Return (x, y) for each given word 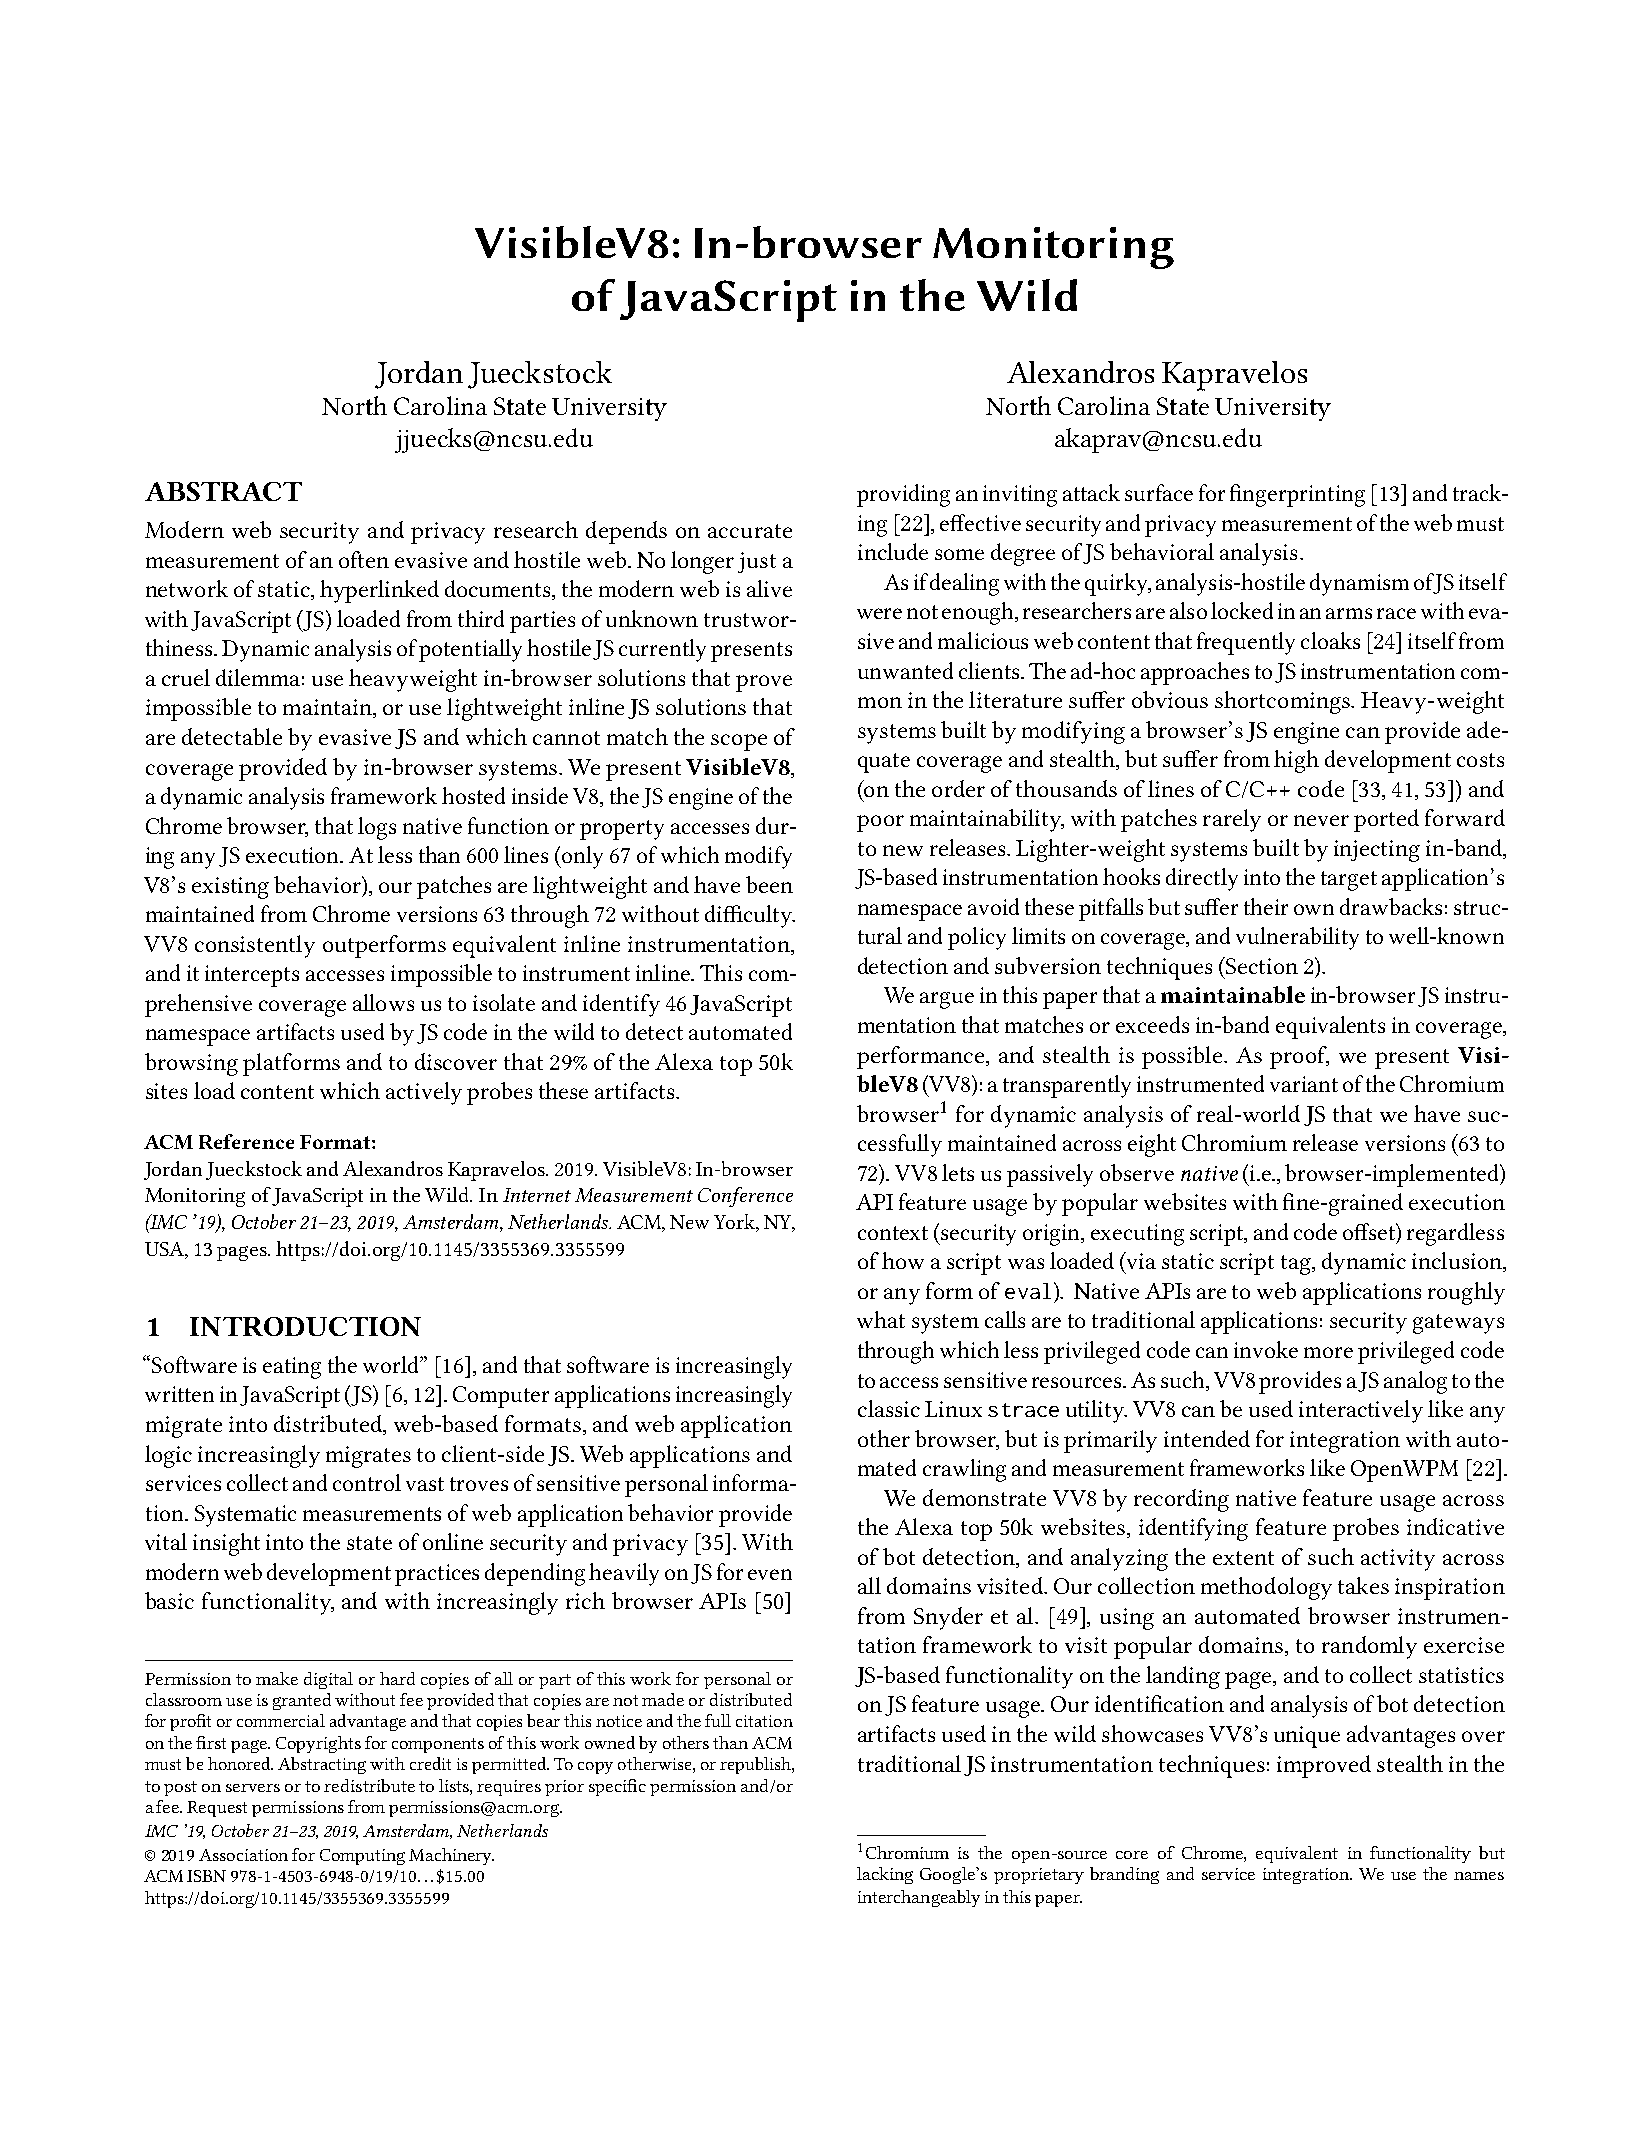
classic (889, 1408)
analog (1415, 1382)
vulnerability (1297, 938)
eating (292, 1368)
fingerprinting (1297, 495)
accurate (750, 531)
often (364, 559)
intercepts (252, 976)
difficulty (750, 916)
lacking (885, 1875)
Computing (362, 1857)
